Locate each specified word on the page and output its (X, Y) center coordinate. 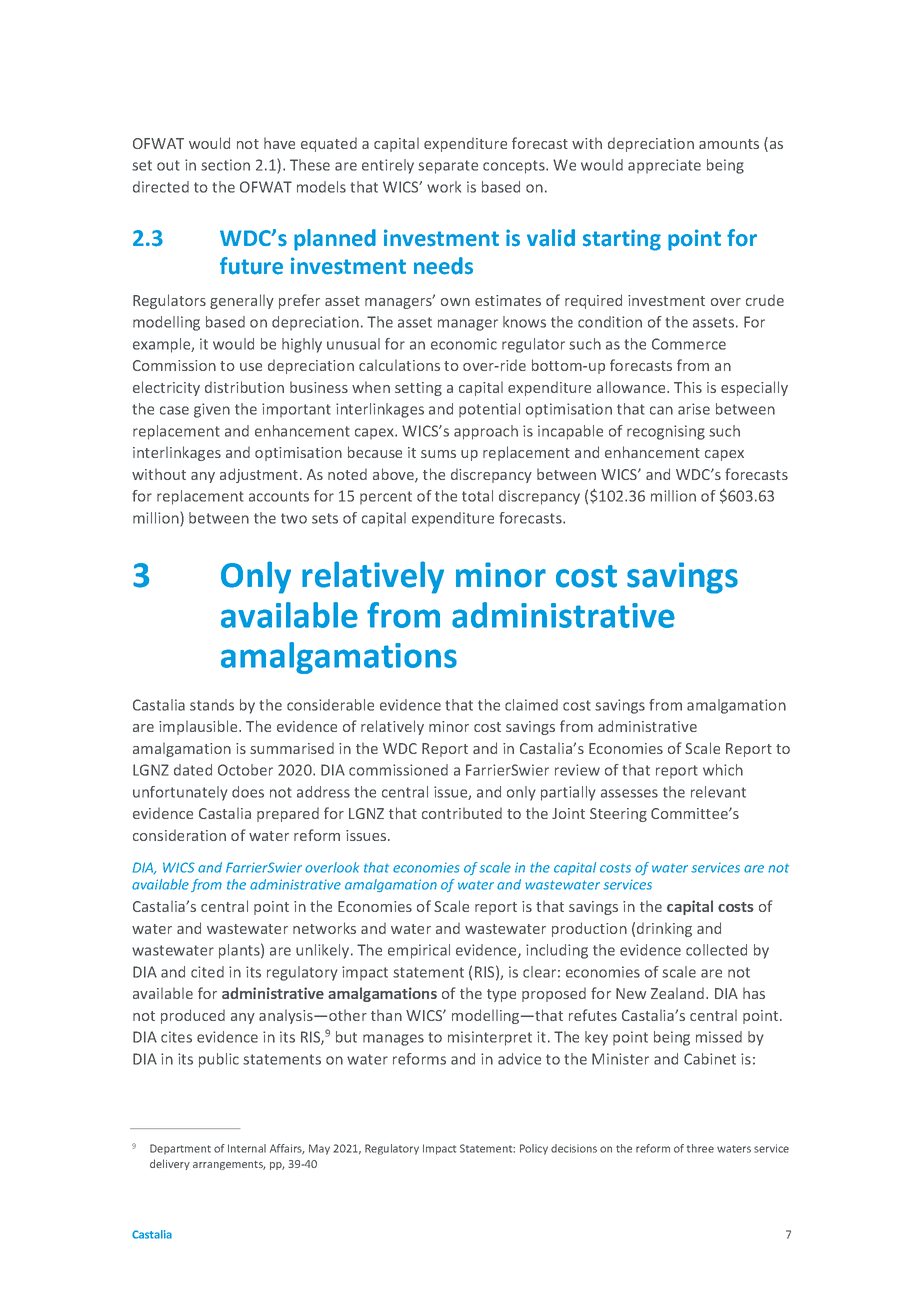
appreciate (664, 166)
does (248, 792)
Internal (247, 1148)
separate (448, 167)
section (225, 165)
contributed (462, 813)
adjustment (260, 475)
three (700, 1148)
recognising (666, 432)
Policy (534, 1149)
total (477, 496)
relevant (718, 792)
